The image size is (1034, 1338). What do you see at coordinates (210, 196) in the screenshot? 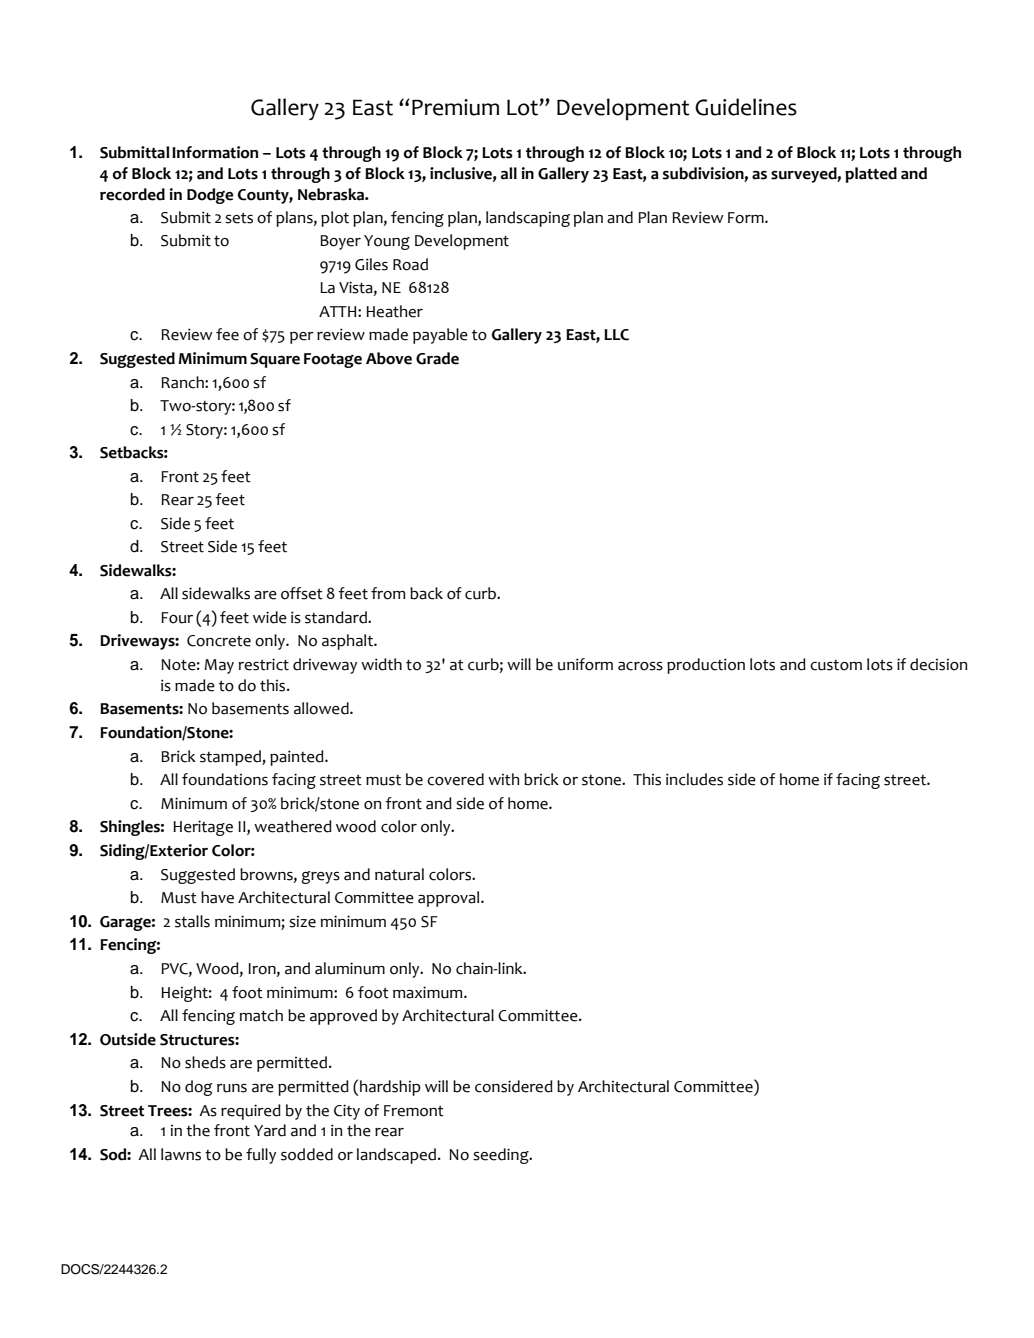
I see `Dodge` at bounding box center [210, 196].
